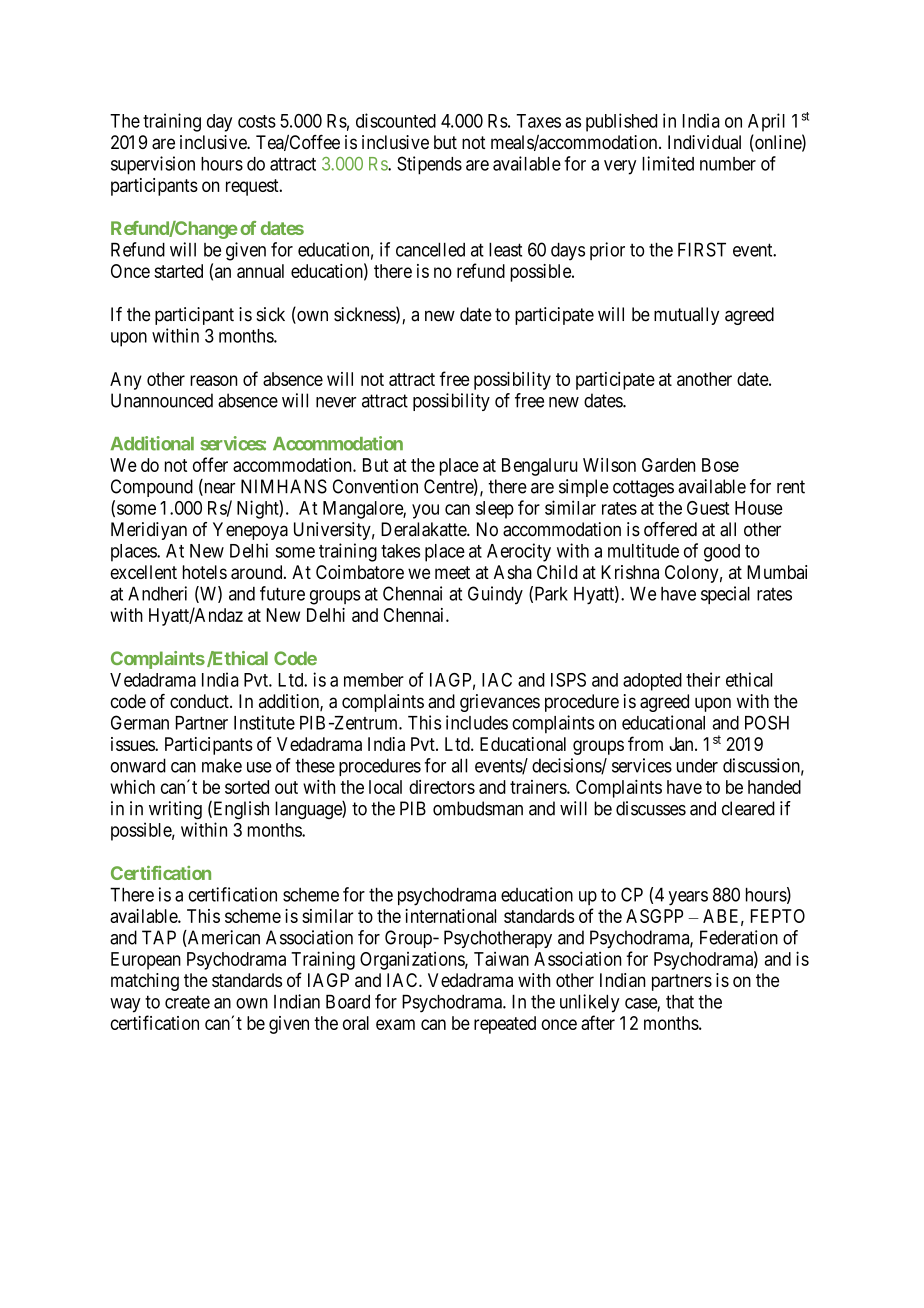  I want to click on their, so click(703, 679).
